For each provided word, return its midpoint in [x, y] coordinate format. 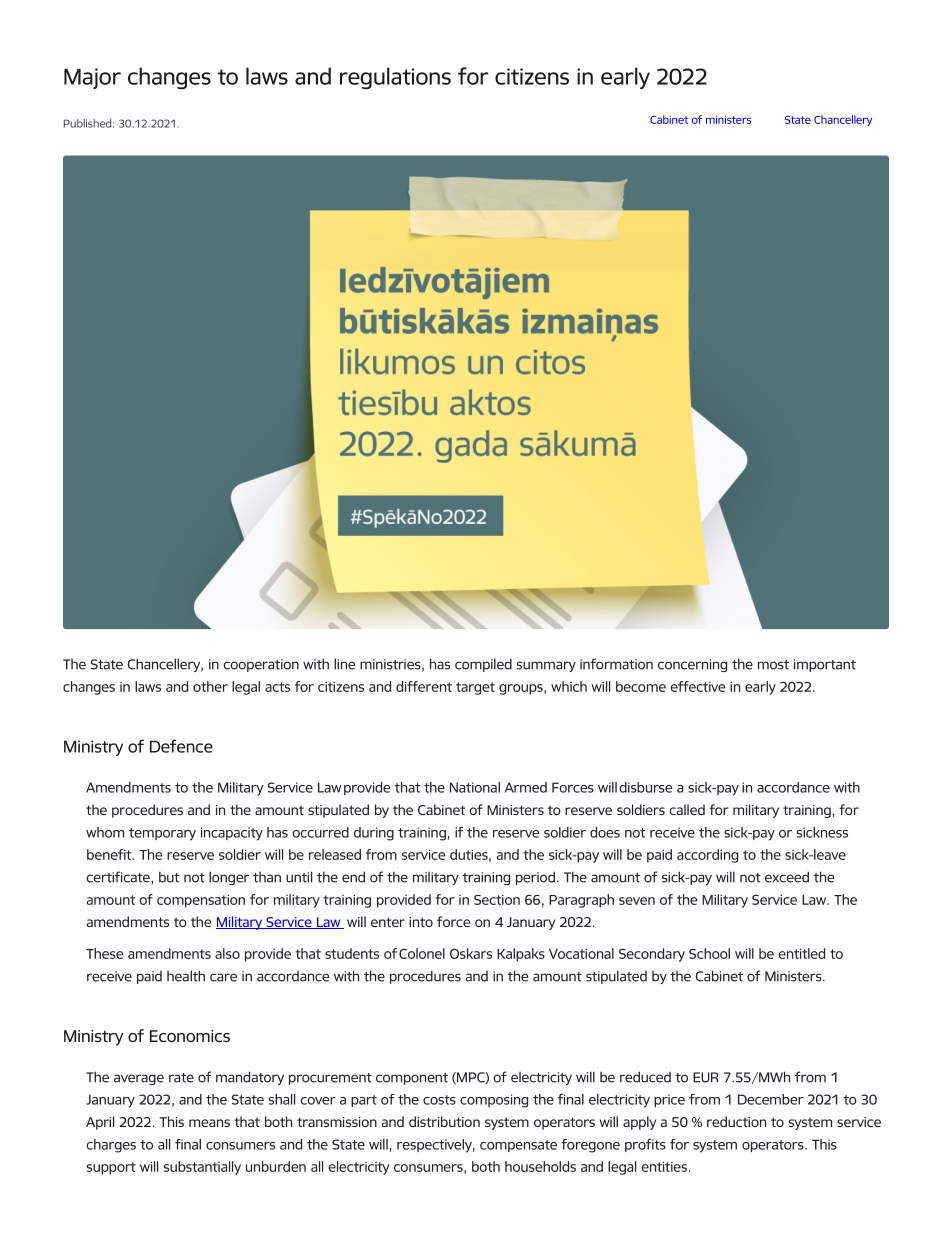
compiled [483, 665]
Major [92, 78]
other [210, 686]
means [209, 1123]
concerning [692, 665]
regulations [395, 78]
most [773, 665]
